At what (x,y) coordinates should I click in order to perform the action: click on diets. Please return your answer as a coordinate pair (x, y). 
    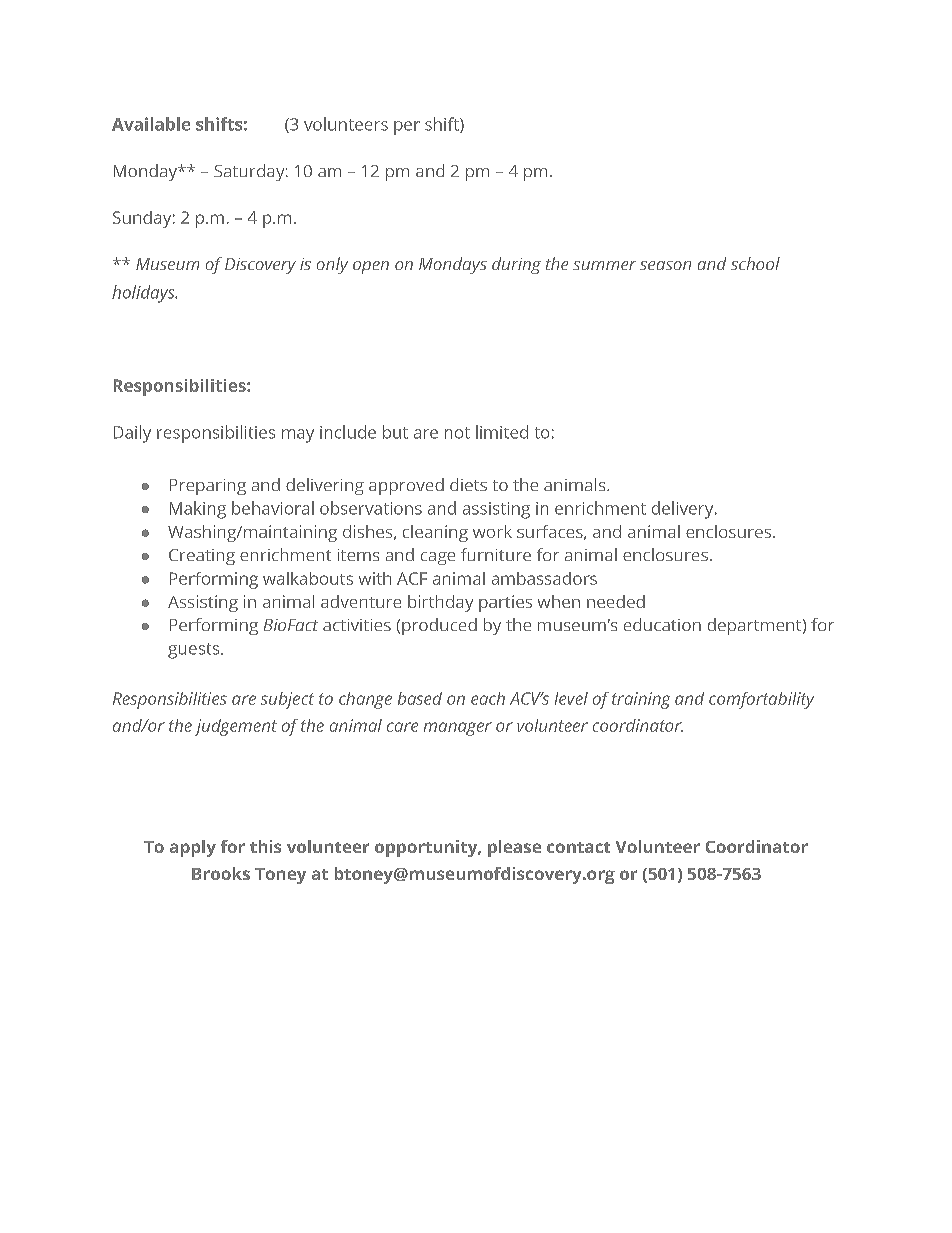
    Looking at the image, I should click on (468, 484).
